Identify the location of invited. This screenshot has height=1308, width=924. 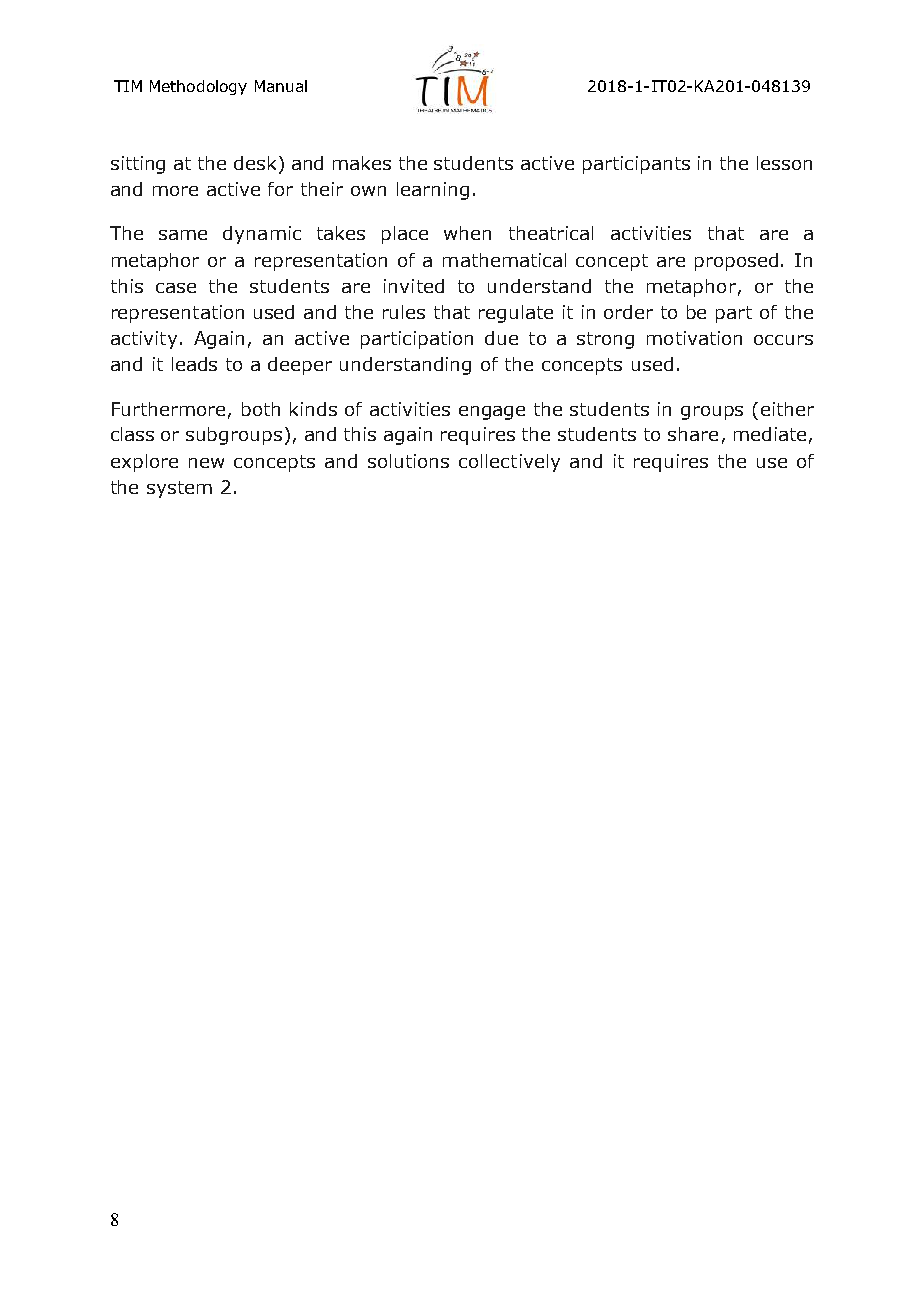
(414, 286).
